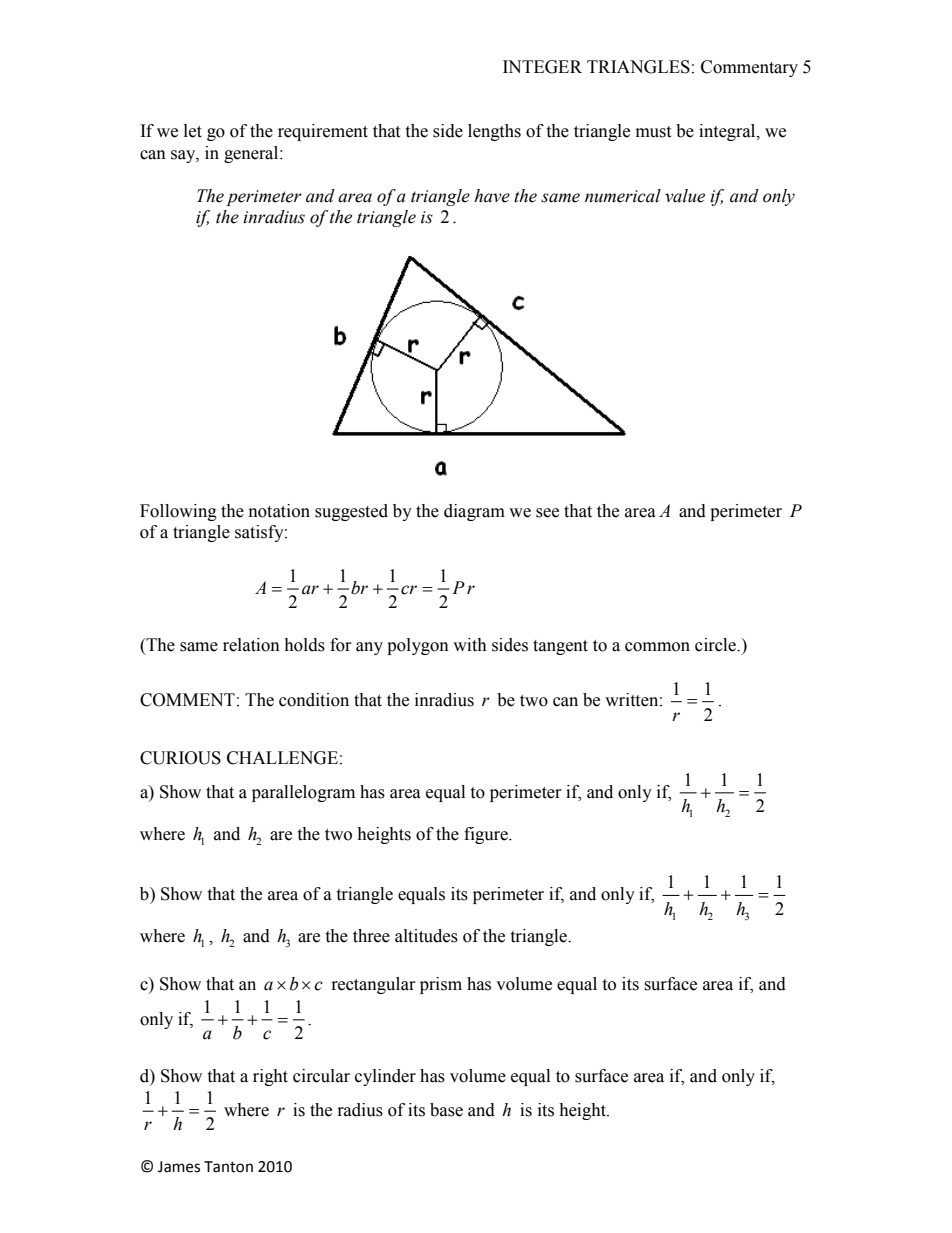 This document has width=952, height=1233. I want to click on must, so click(653, 132).
